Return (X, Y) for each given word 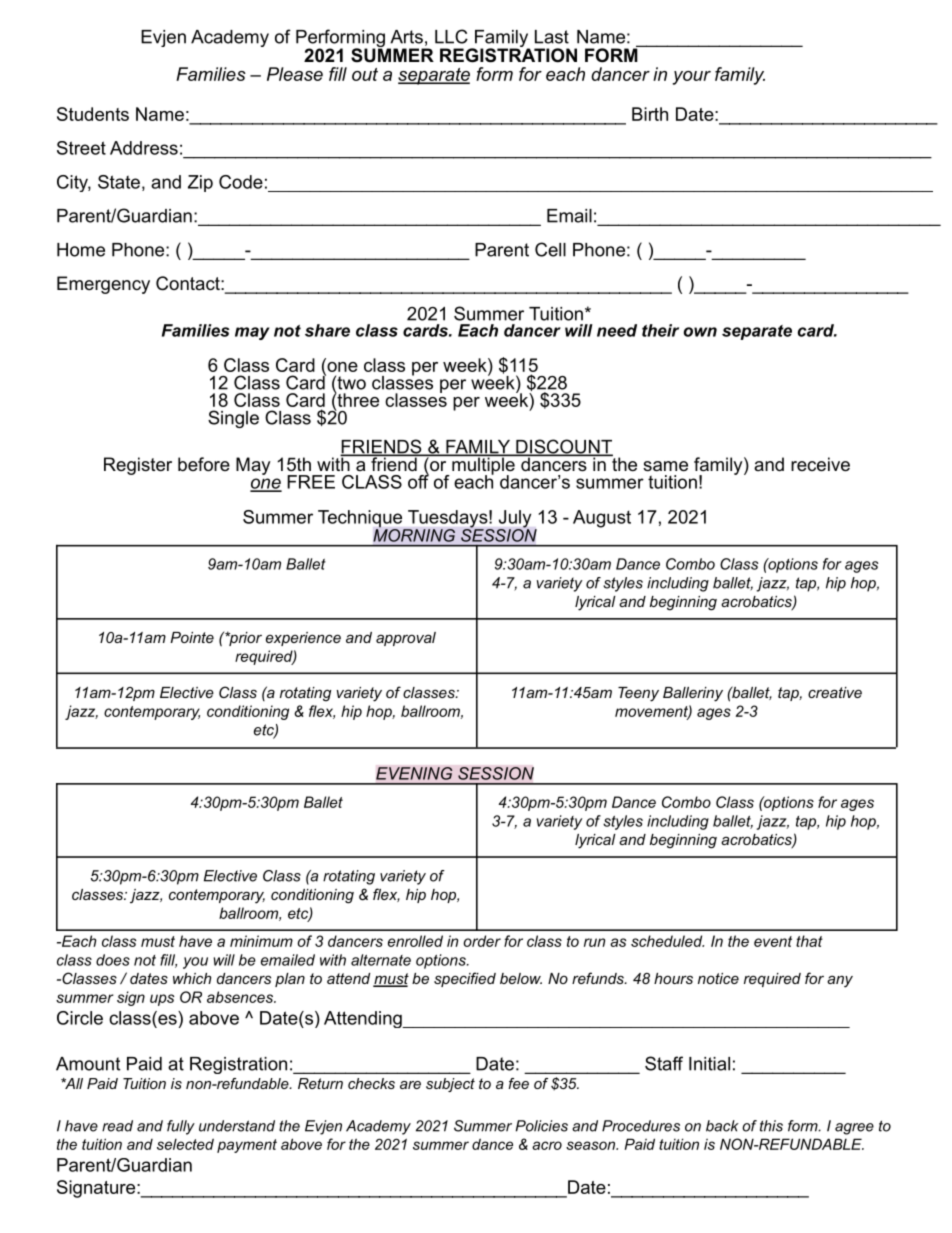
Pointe (192, 637)
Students (93, 114)
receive (820, 464)
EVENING (414, 773)
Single (233, 419)
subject (450, 1085)
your (691, 78)
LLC (451, 36)
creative (835, 692)
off (418, 480)
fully (181, 1127)
